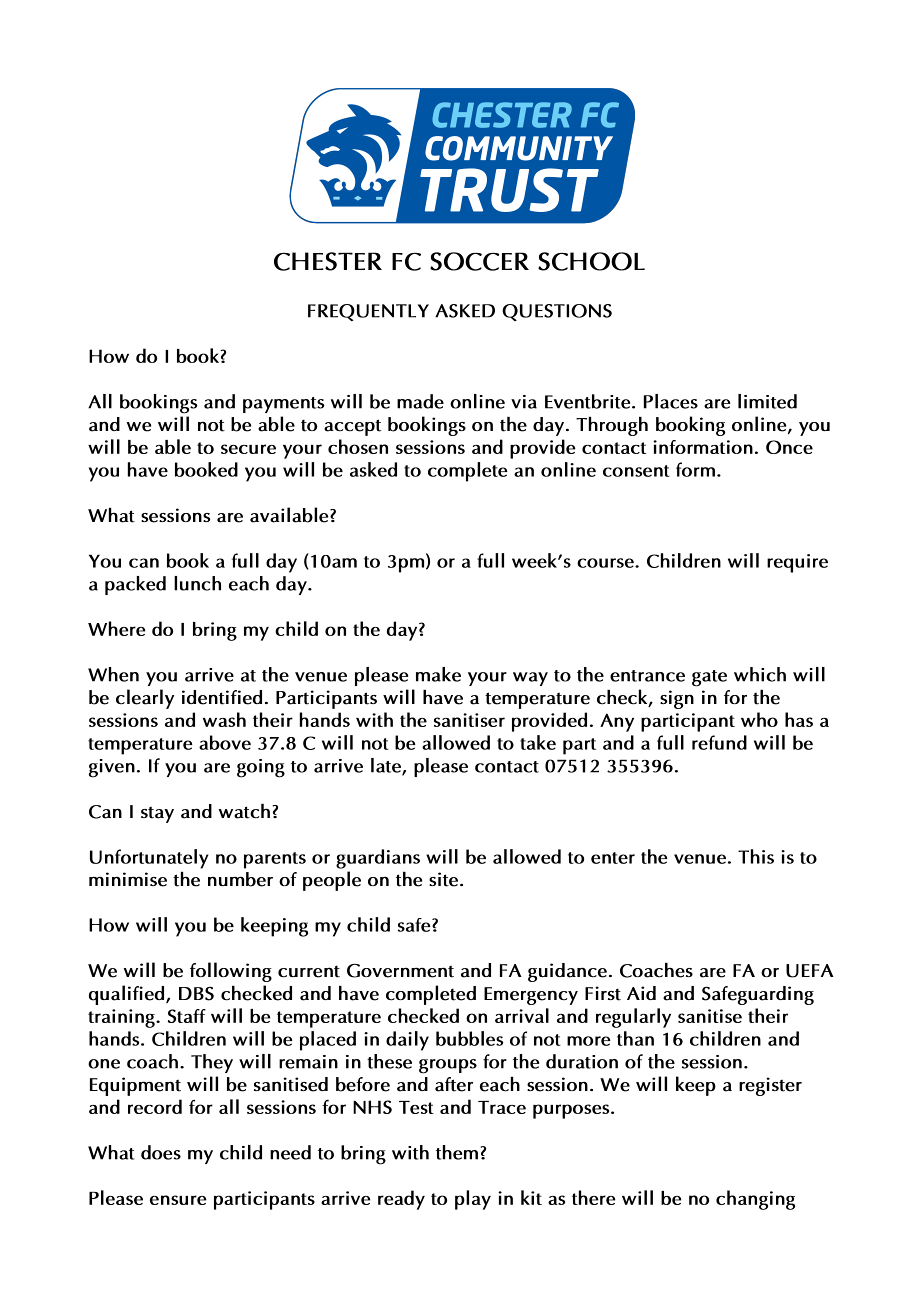 This document has width=924, height=1308. I want to click on require, so click(797, 563).
